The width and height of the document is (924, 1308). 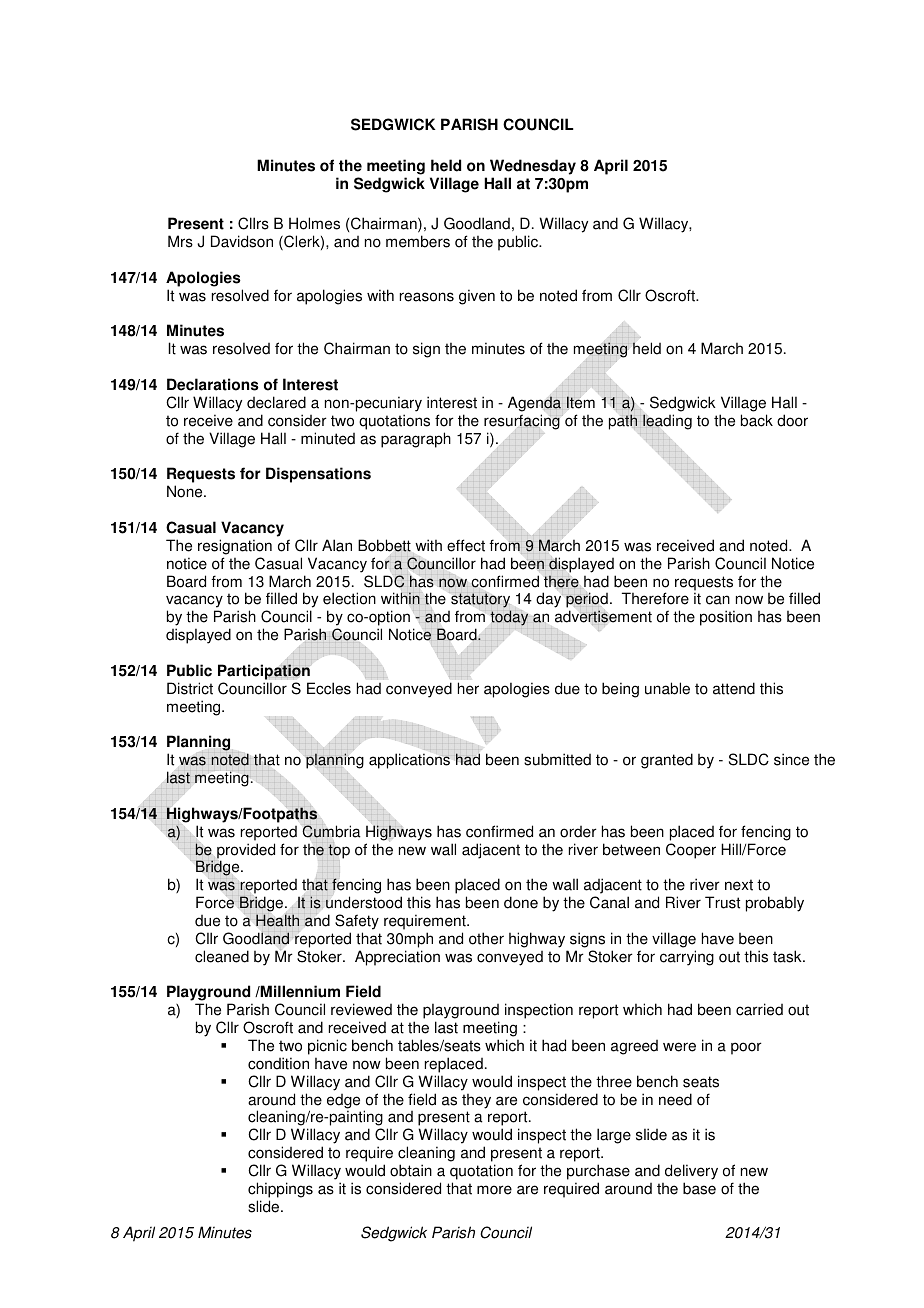 What do you see at coordinates (486, 938) in the document?
I see `other` at bounding box center [486, 938].
